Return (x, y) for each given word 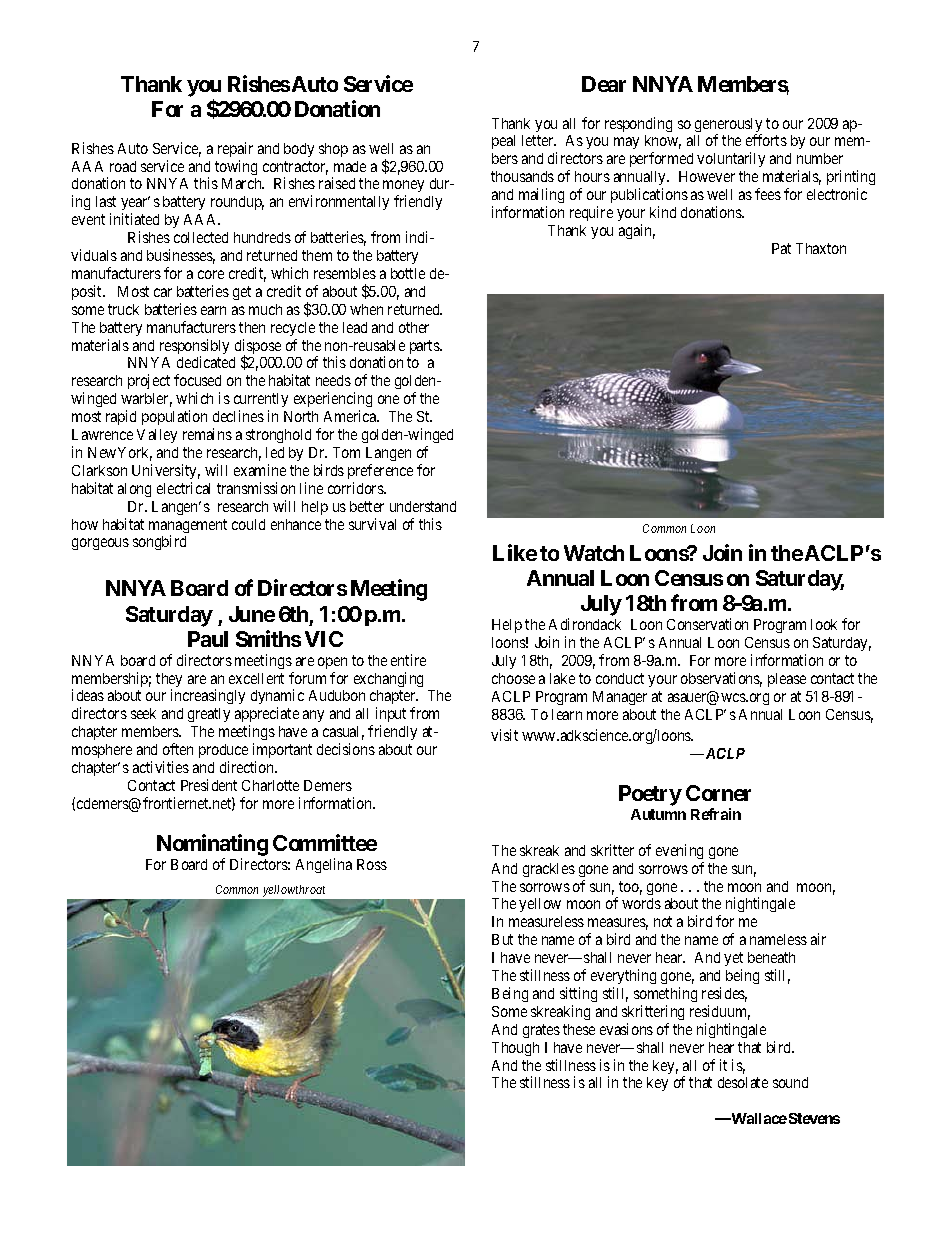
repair (235, 149)
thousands (522, 176)
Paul (208, 639)
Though (515, 1049)
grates (541, 1031)
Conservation (707, 624)
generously (728, 126)
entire (408, 660)
